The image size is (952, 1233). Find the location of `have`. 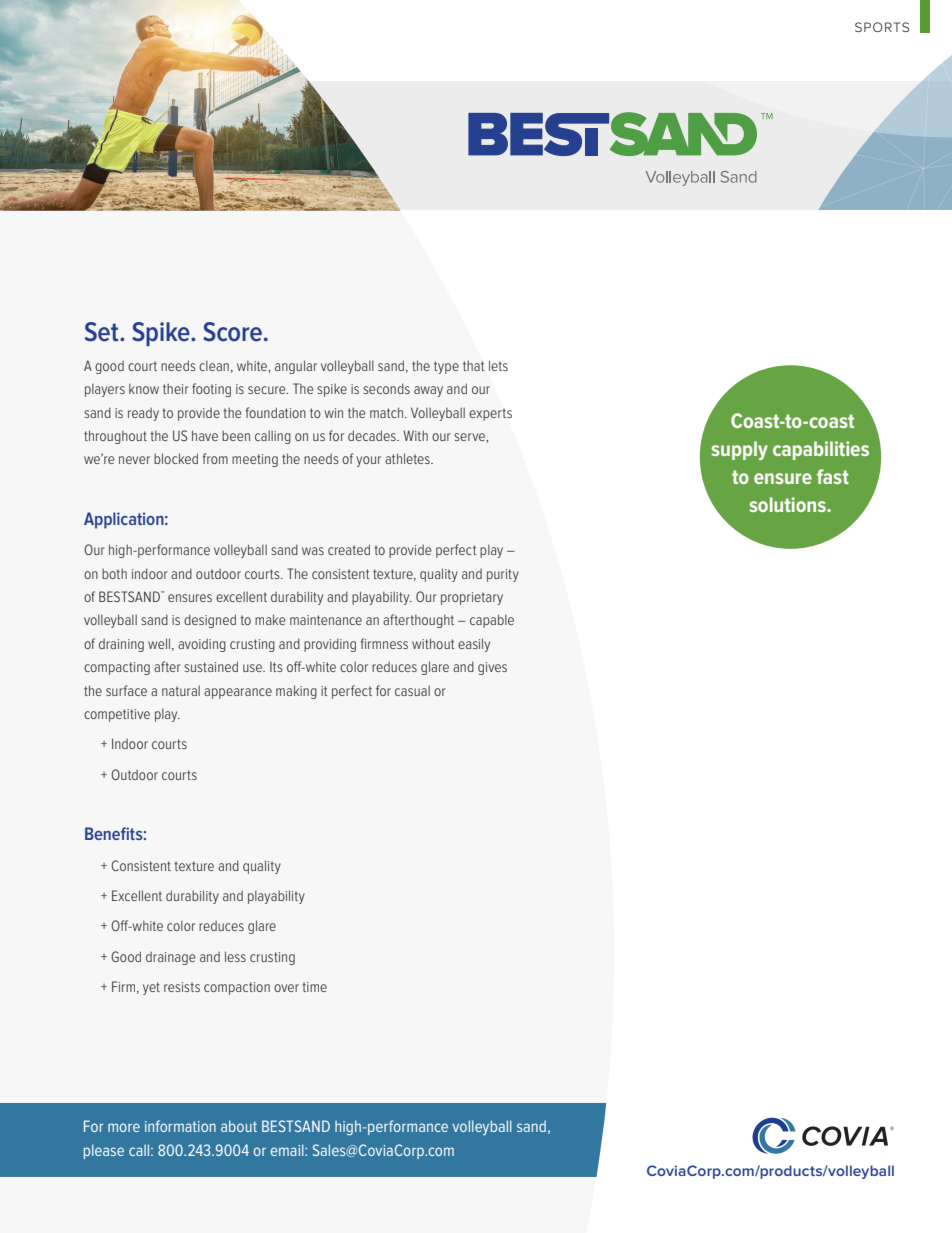

have is located at coordinates (205, 435).
